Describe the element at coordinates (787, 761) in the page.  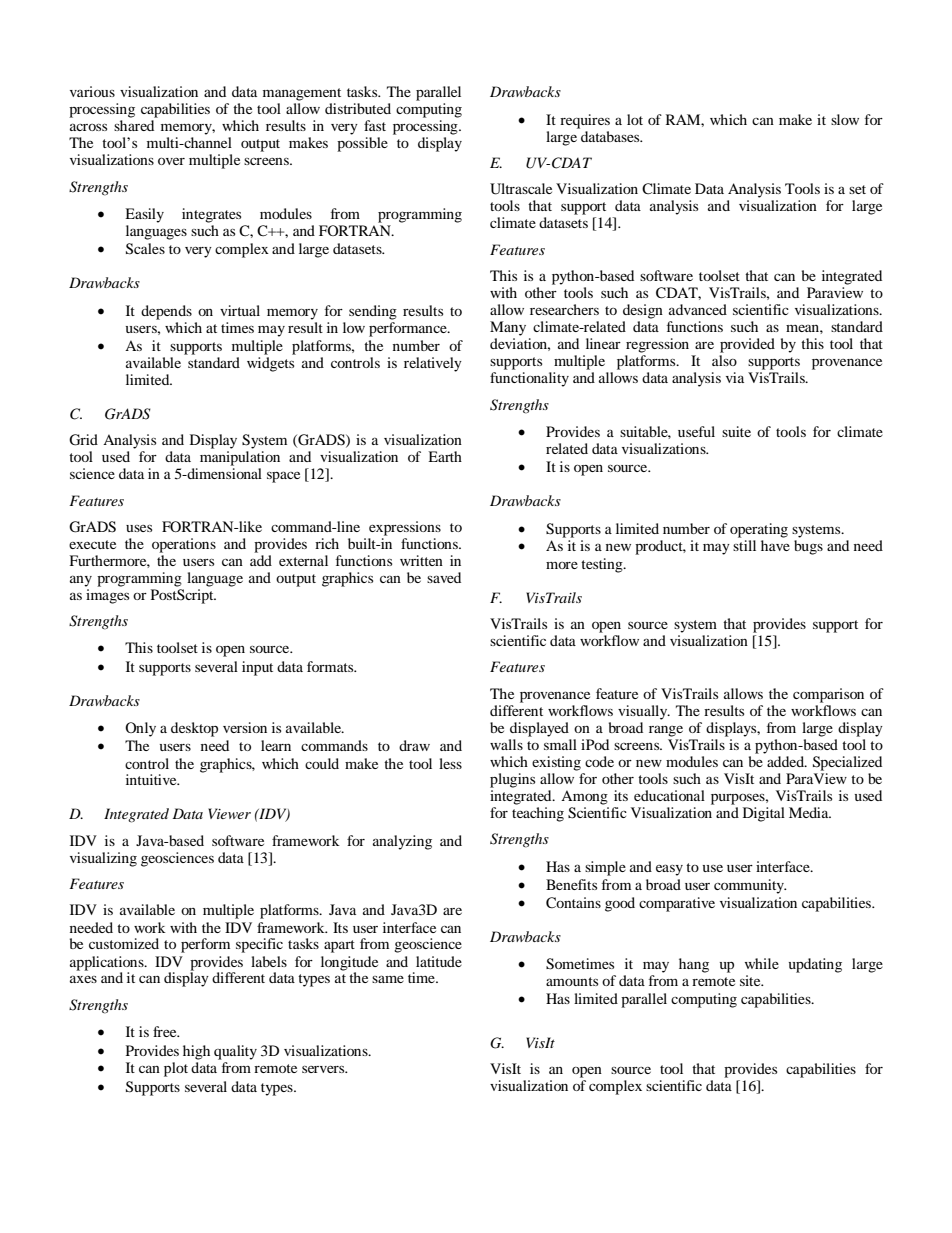
I see `added` at that location.
